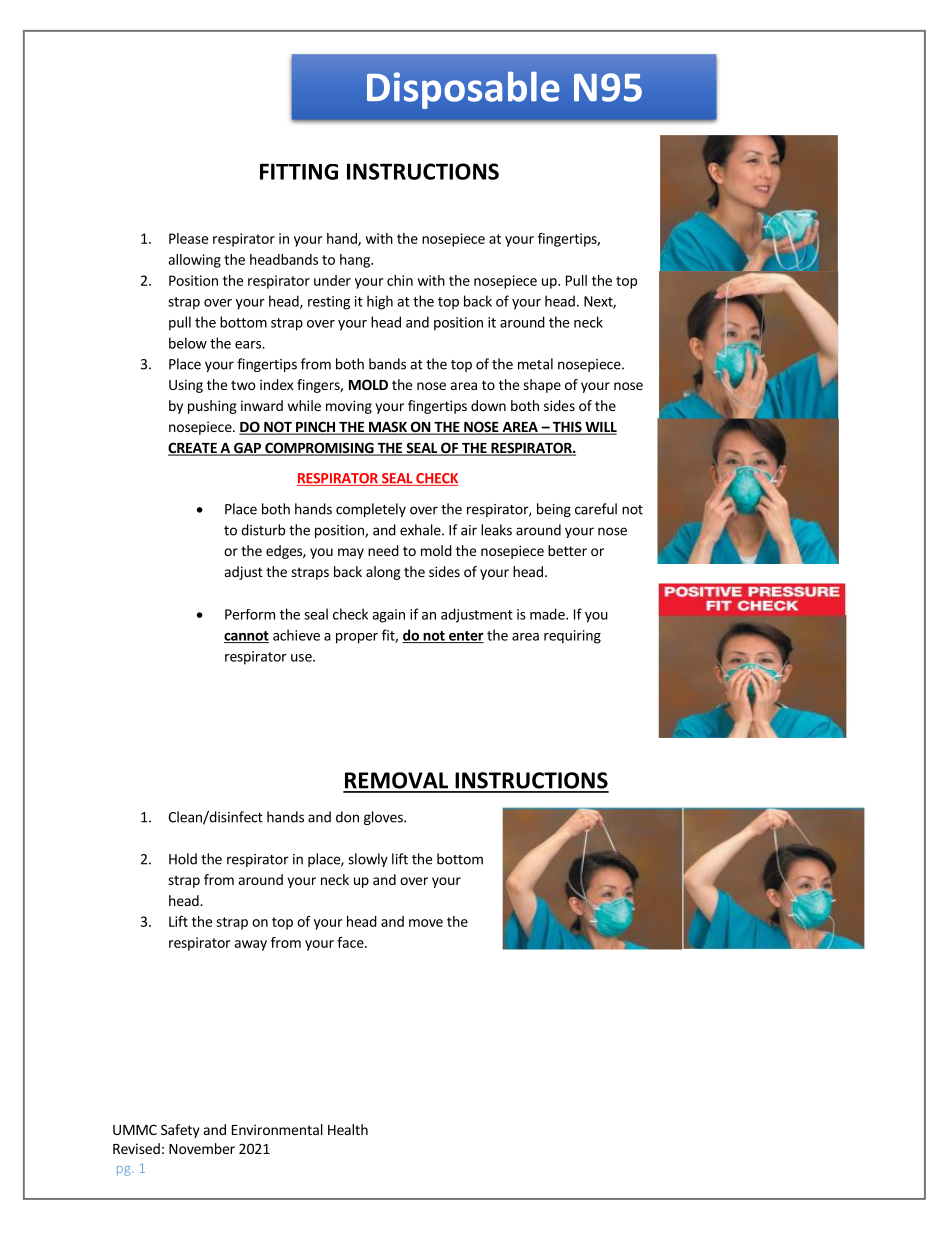  I want to click on Disposable, so click(463, 90).
